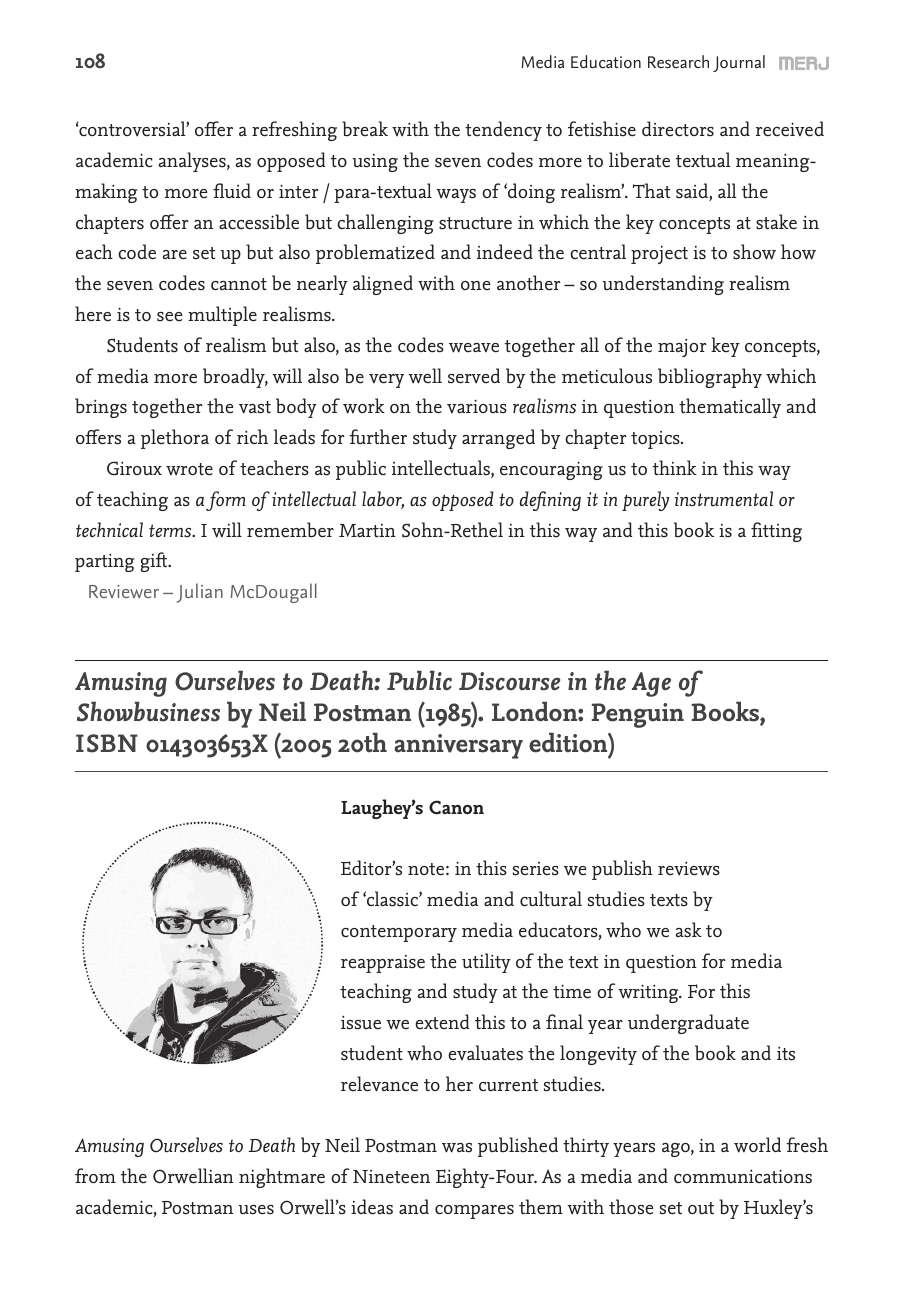 The height and width of the screenshot is (1307, 924). What do you see at coordinates (503, 131) in the screenshot?
I see `tendency` at bounding box center [503, 131].
